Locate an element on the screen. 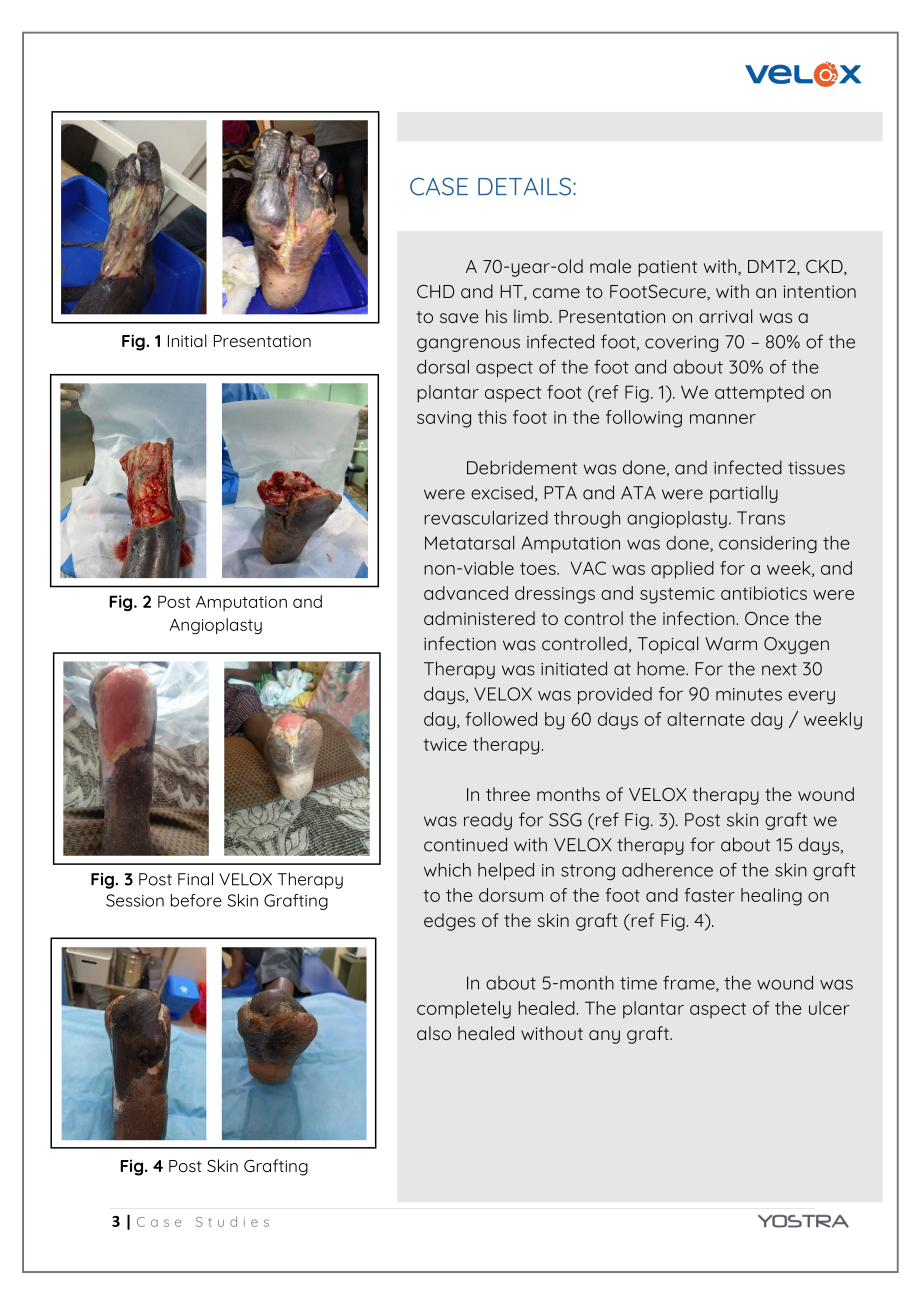 This screenshot has width=924, height=1308. DETAILS is located at coordinates (524, 186).
